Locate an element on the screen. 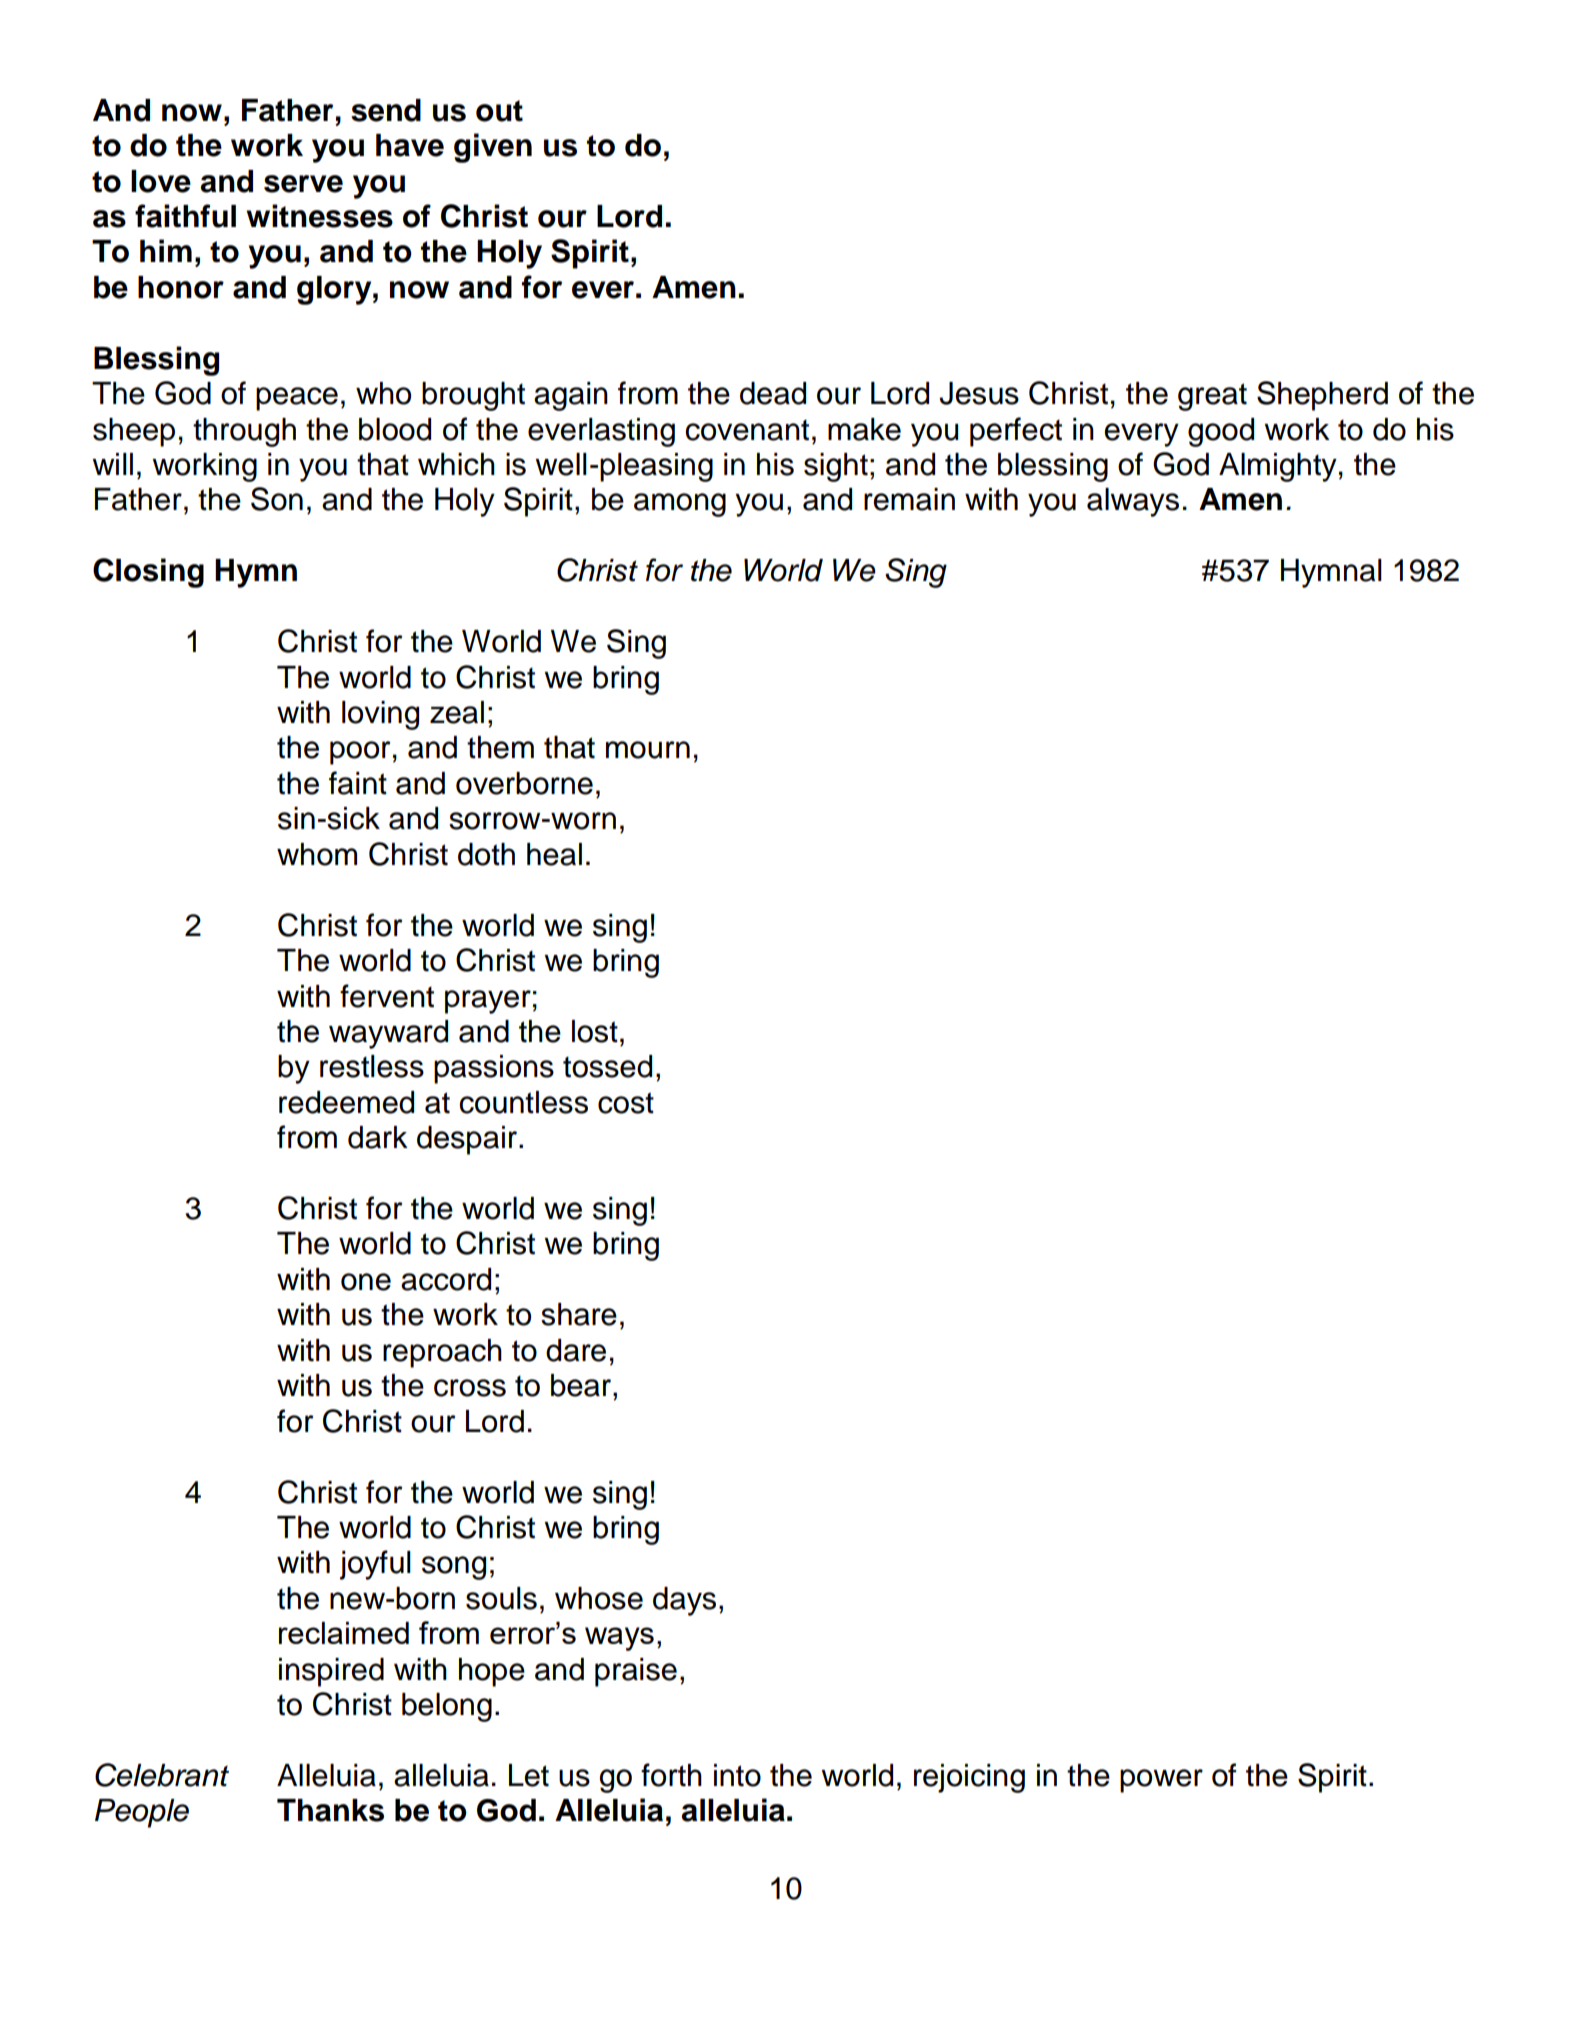  through is located at coordinates (244, 432).
